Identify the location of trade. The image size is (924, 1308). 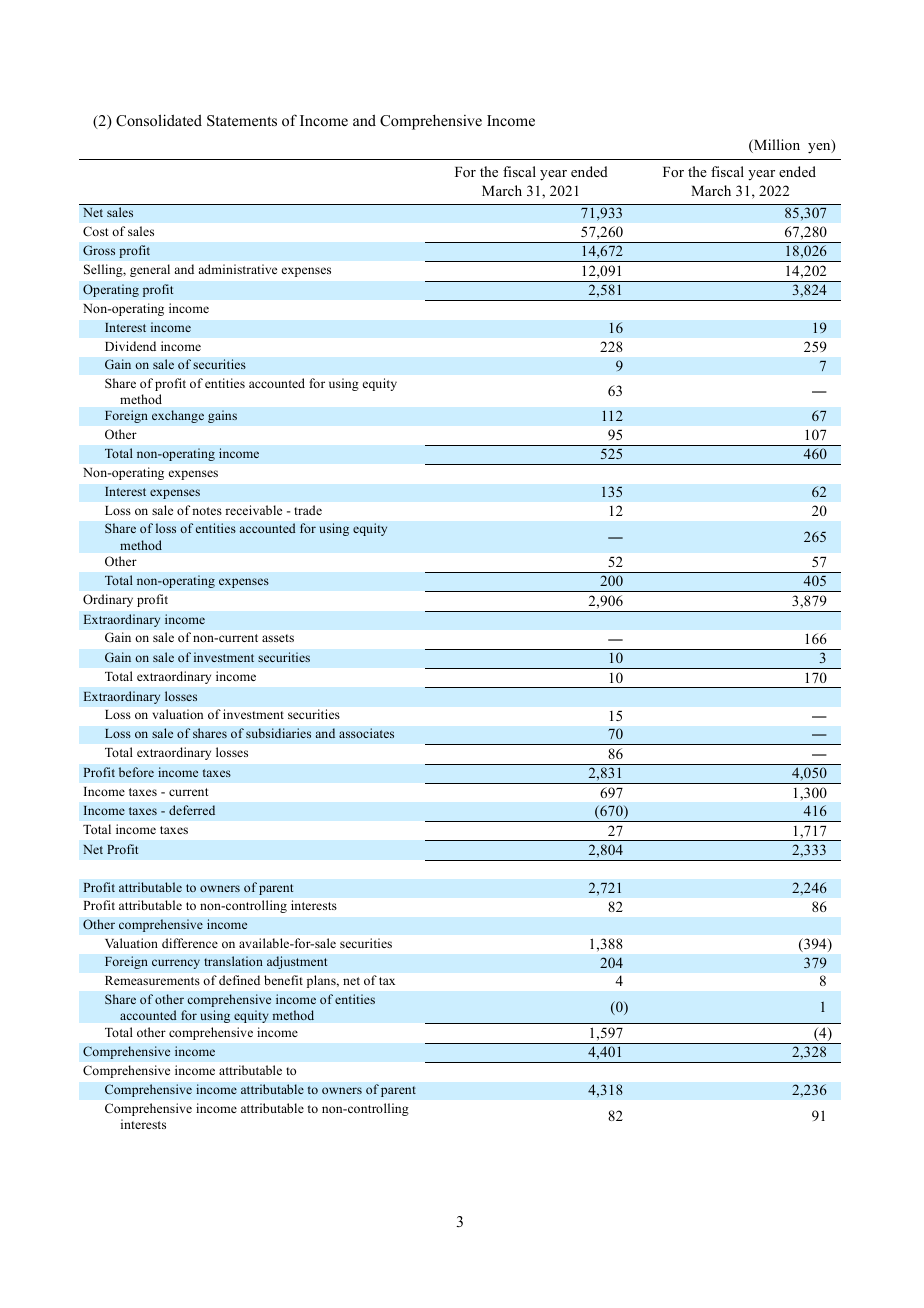
(308, 510).
